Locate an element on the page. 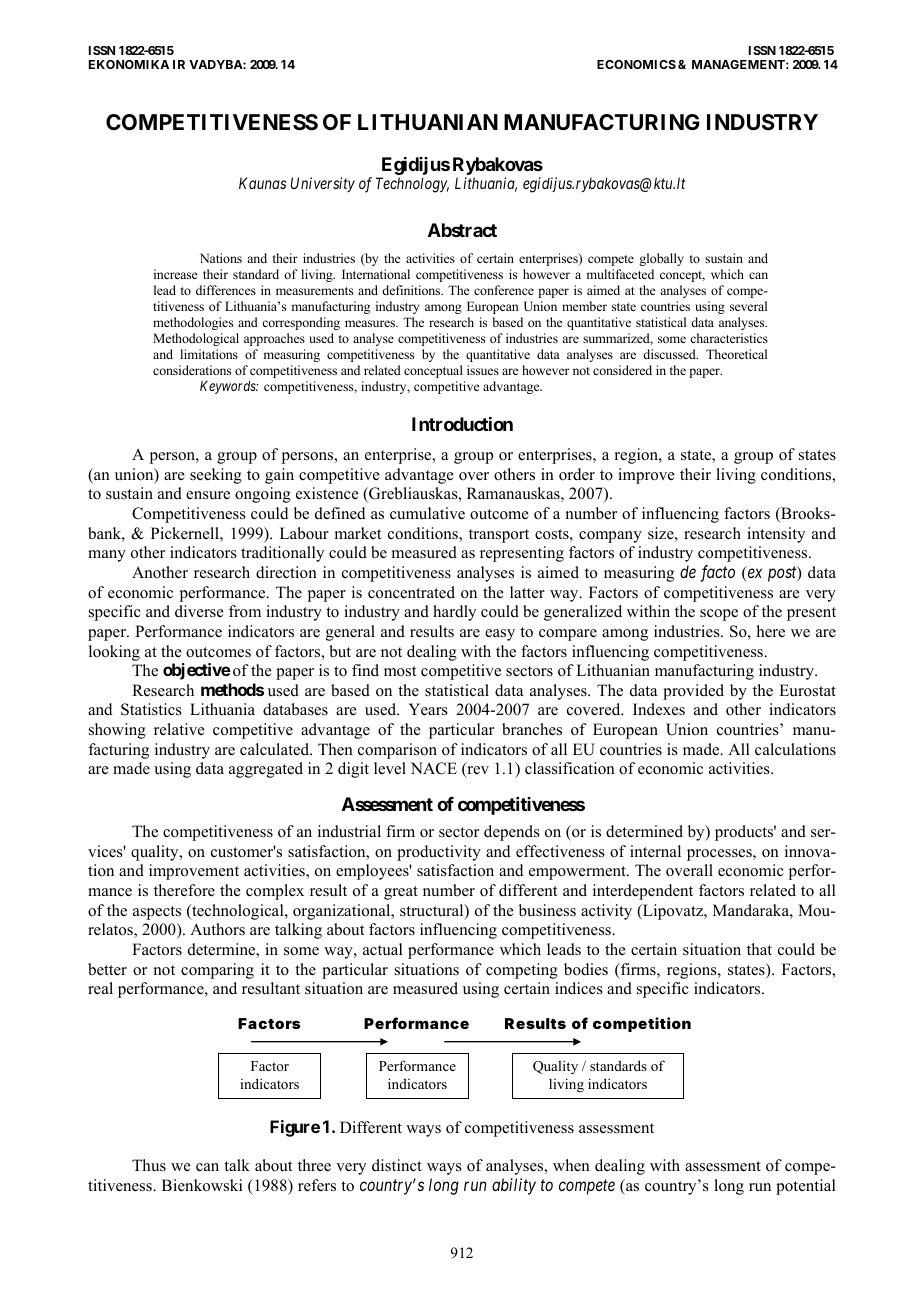 The width and height of the document is (924, 1308). Thus is located at coordinates (149, 1165).
